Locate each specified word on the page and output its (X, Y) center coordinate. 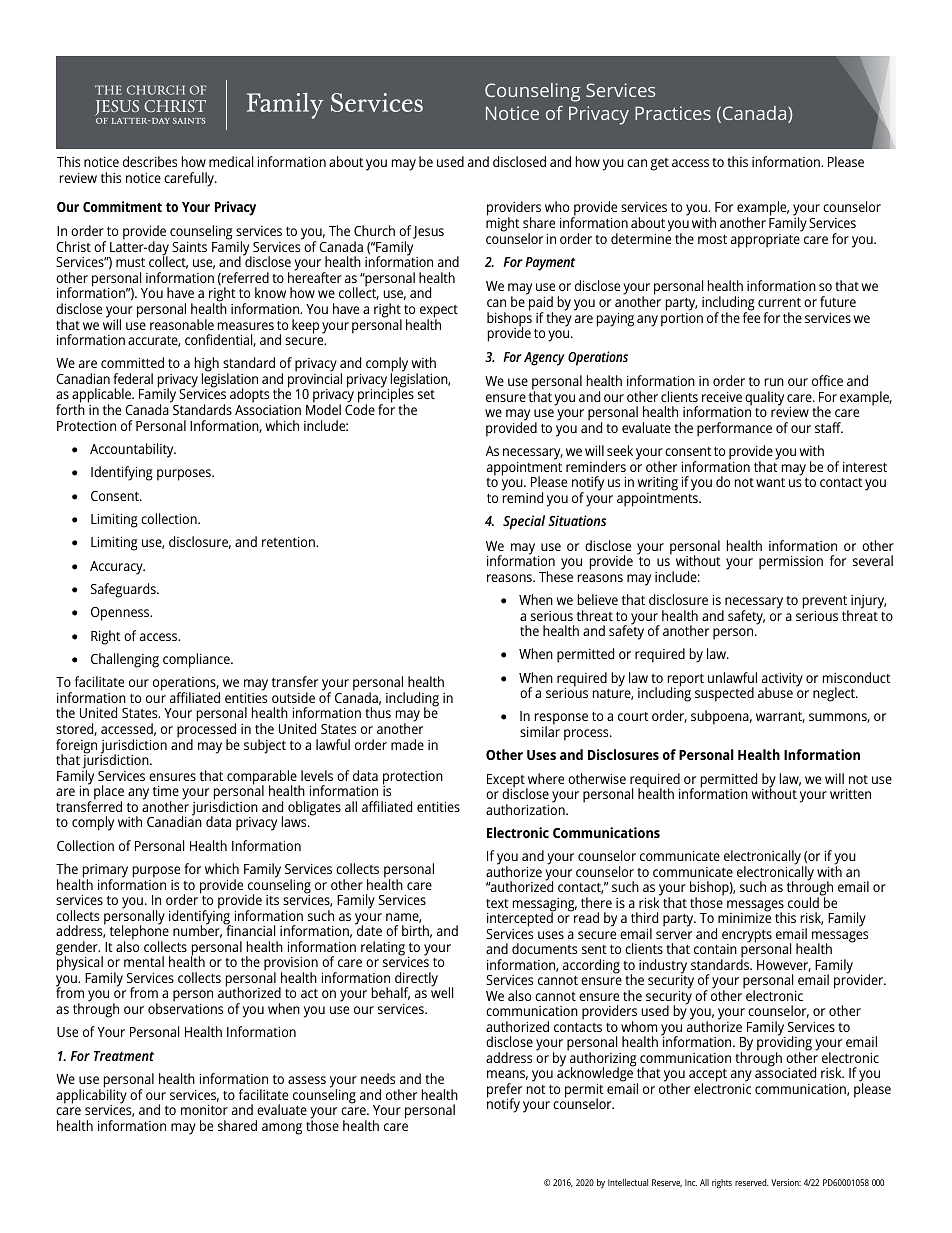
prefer (504, 1091)
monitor (204, 1110)
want (770, 482)
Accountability (133, 450)
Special (524, 522)
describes (150, 161)
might (503, 223)
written (850, 794)
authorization (526, 808)
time (166, 791)
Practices (673, 113)
